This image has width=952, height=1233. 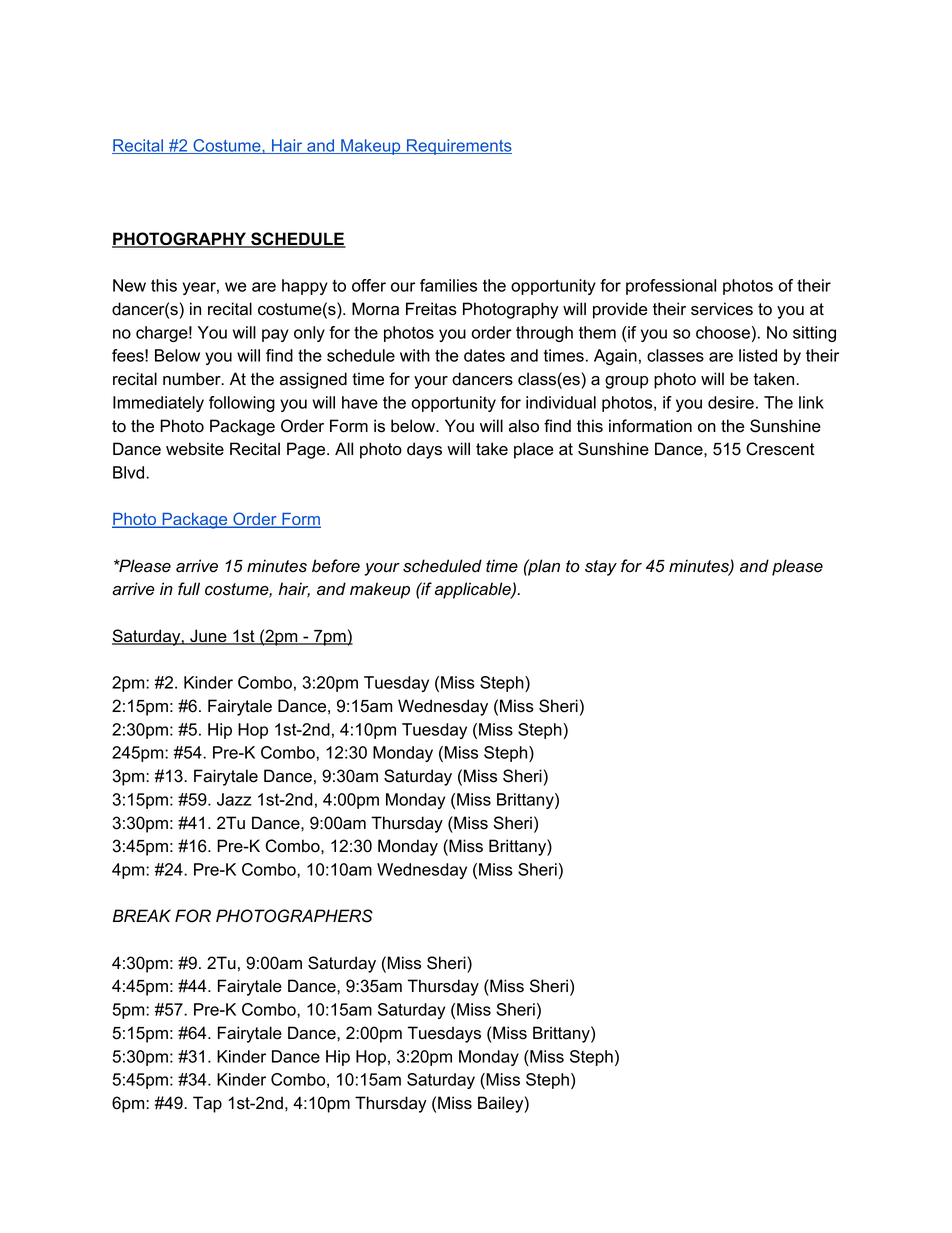 I want to click on New, so click(x=129, y=285).
